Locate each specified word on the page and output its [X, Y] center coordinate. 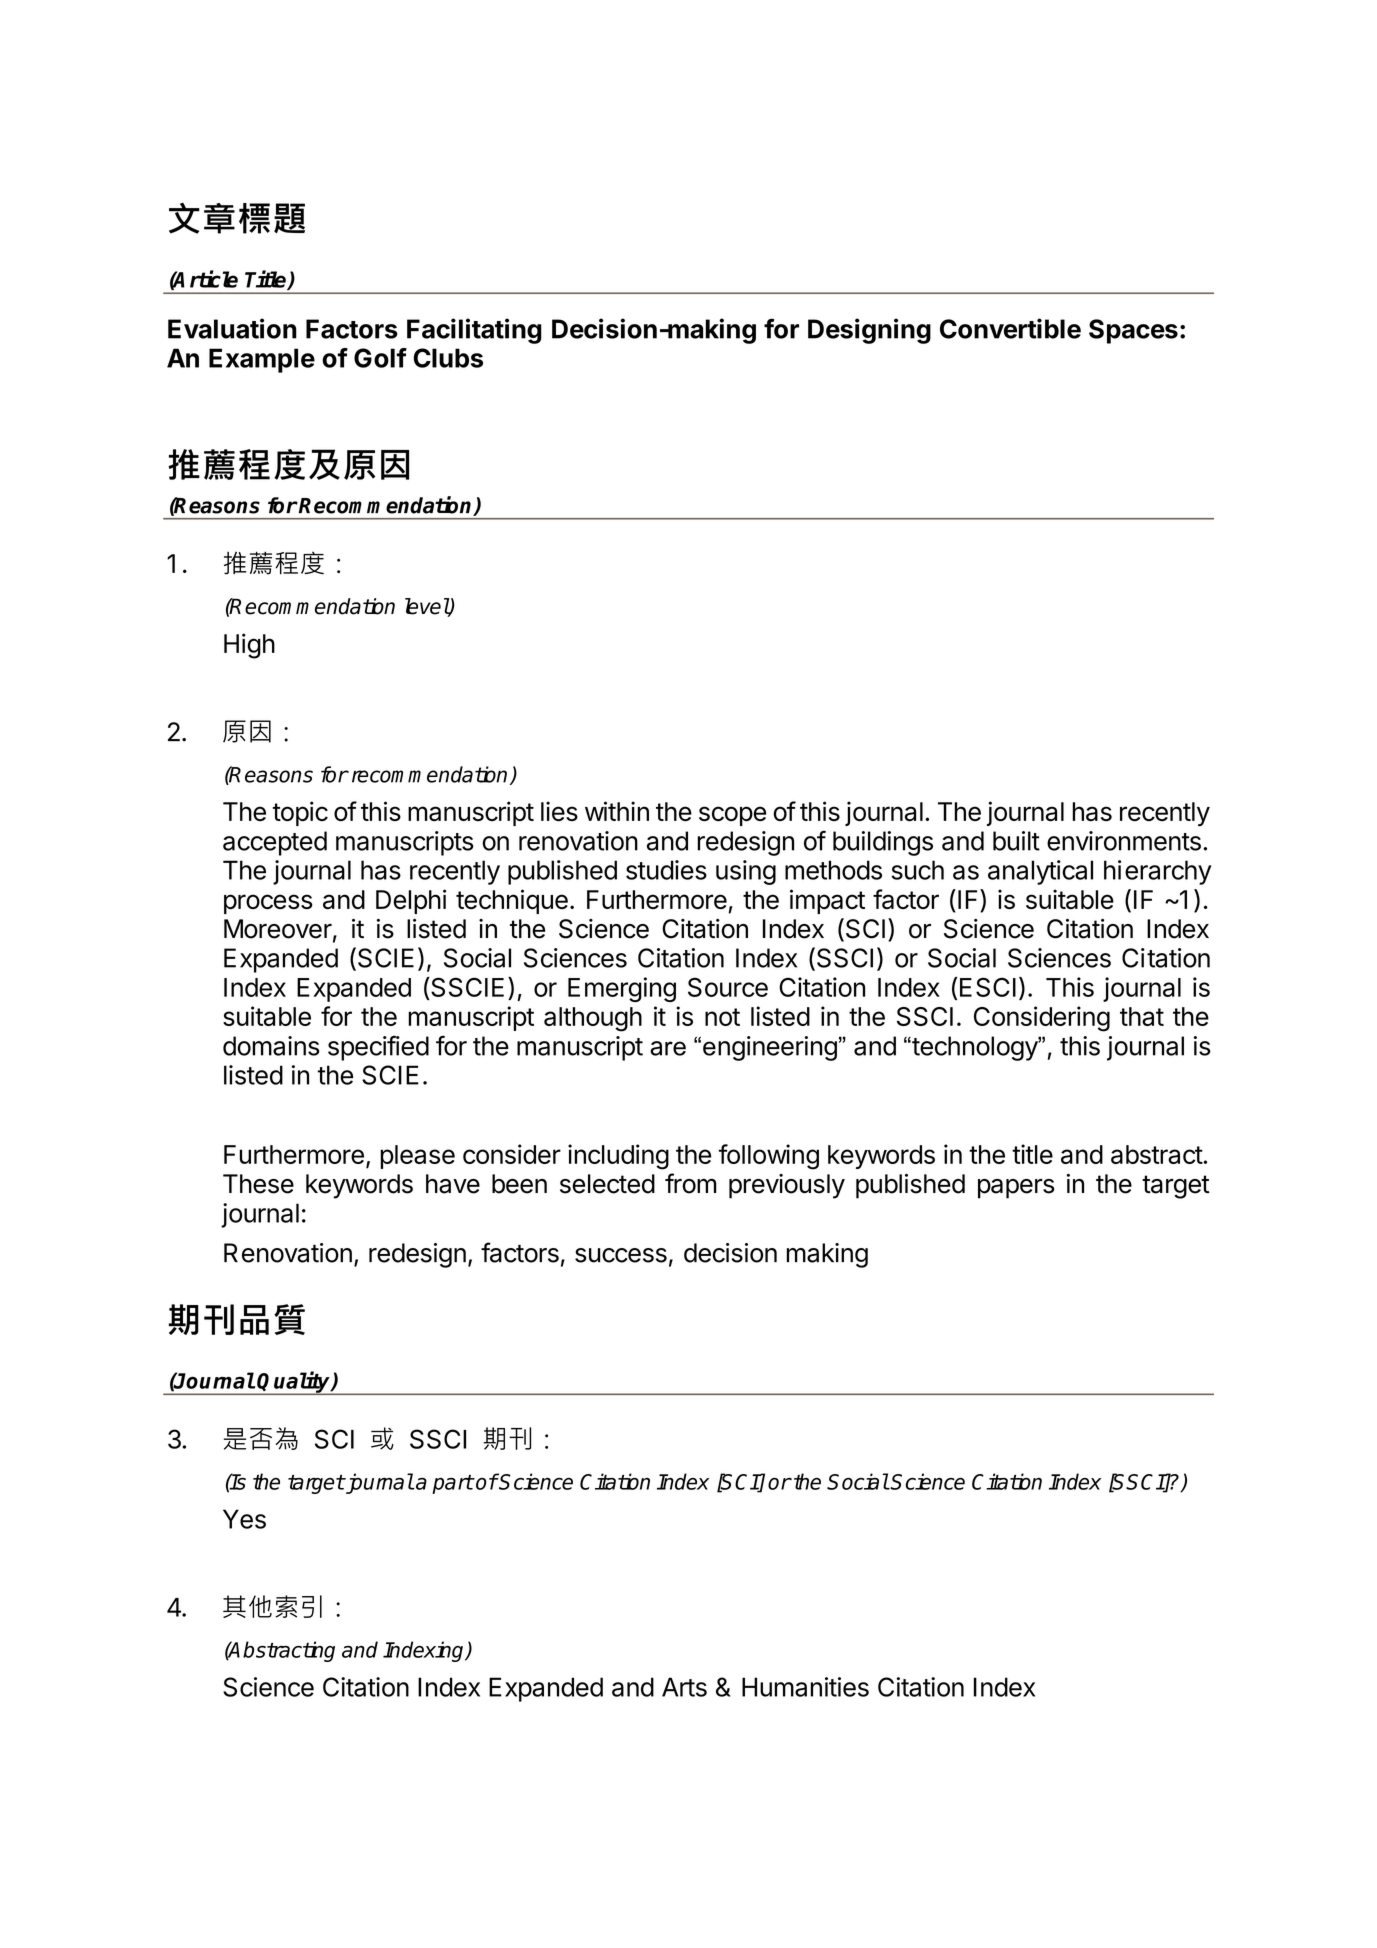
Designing [869, 331]
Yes [244, 1519]
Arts [684, 1687]
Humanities [805, 1687]
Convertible [1010, 328]
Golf [380, 358]
